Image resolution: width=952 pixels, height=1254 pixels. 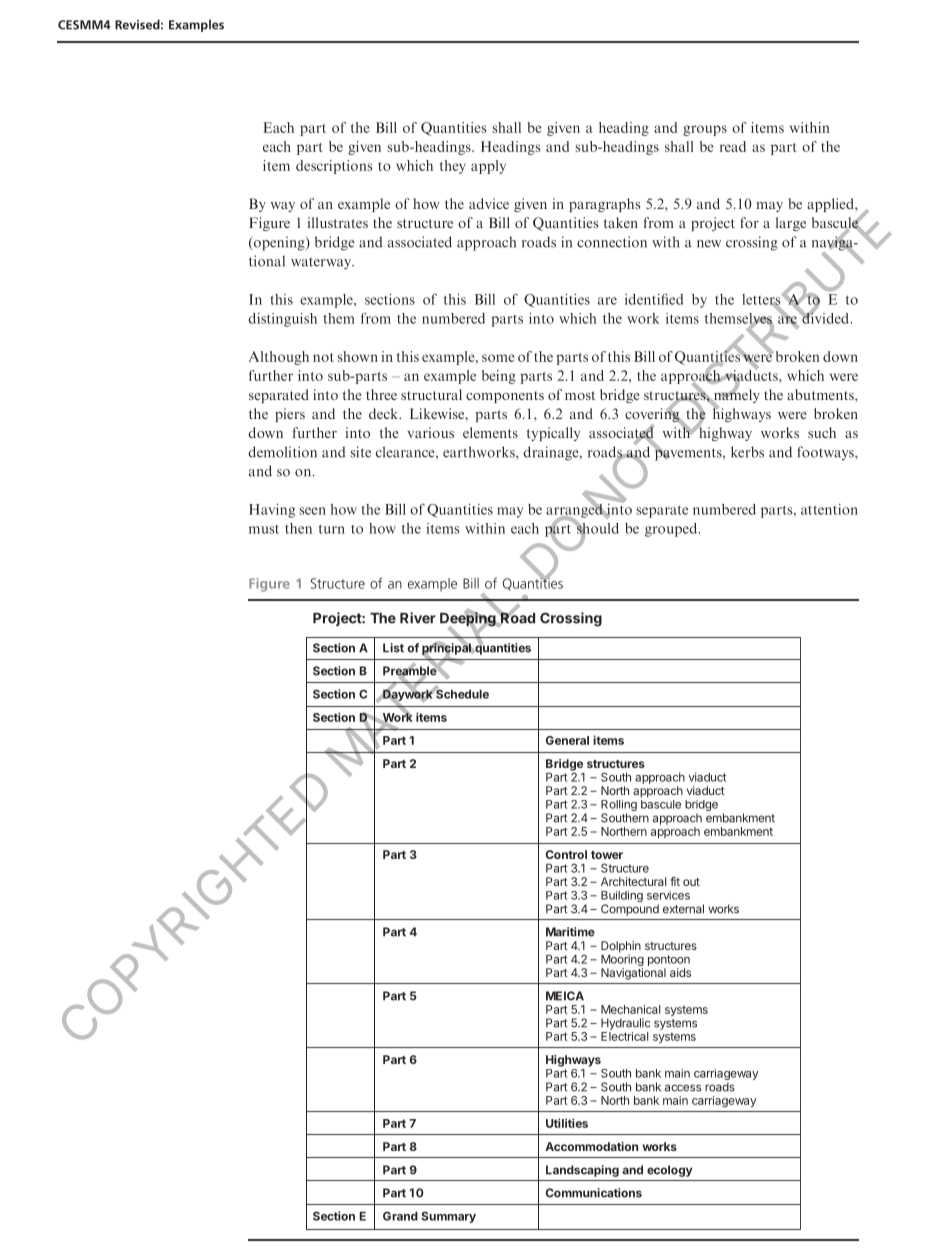 I want to click on apply, so click(x=488, y=167).
